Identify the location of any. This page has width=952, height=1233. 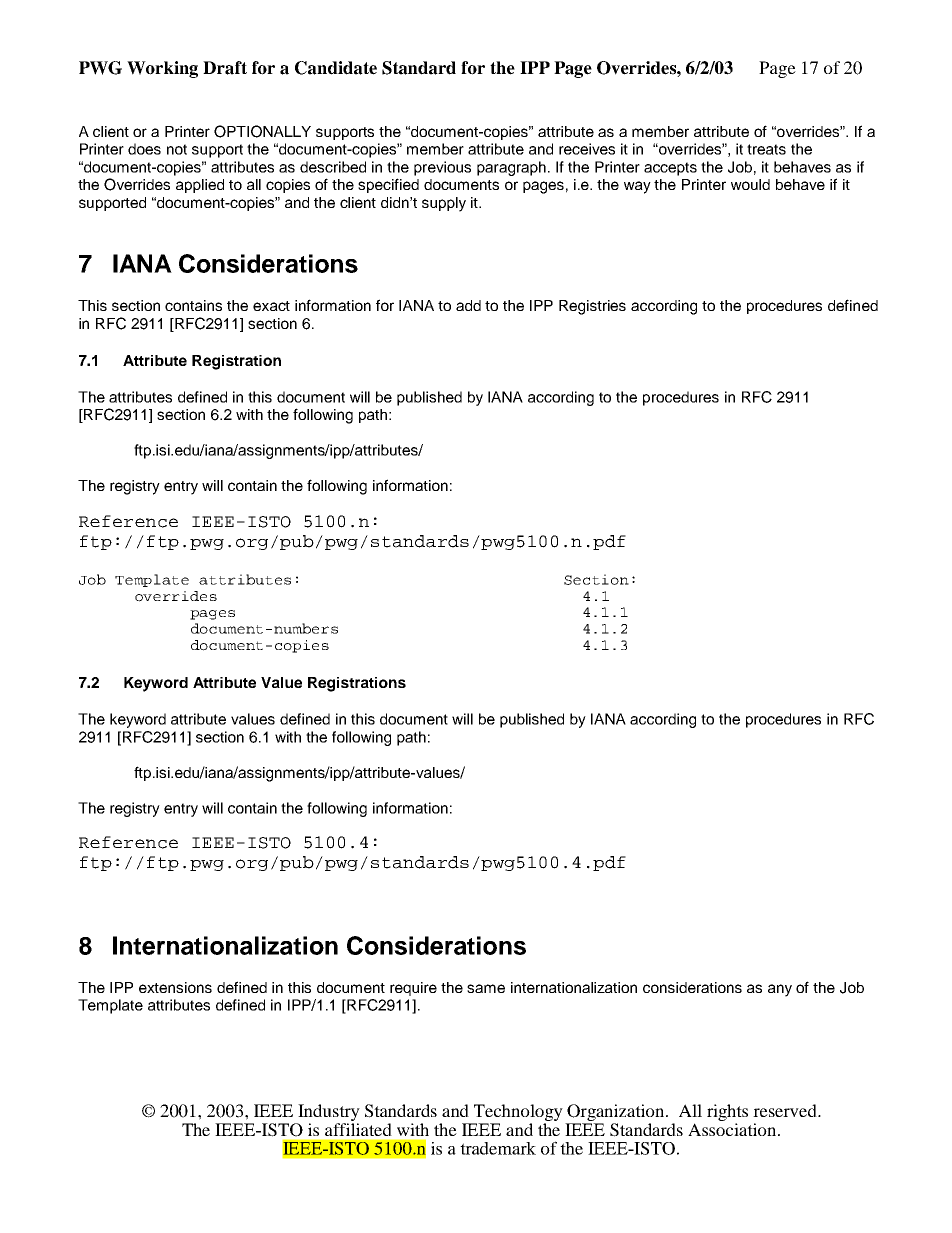
(780, 990).
